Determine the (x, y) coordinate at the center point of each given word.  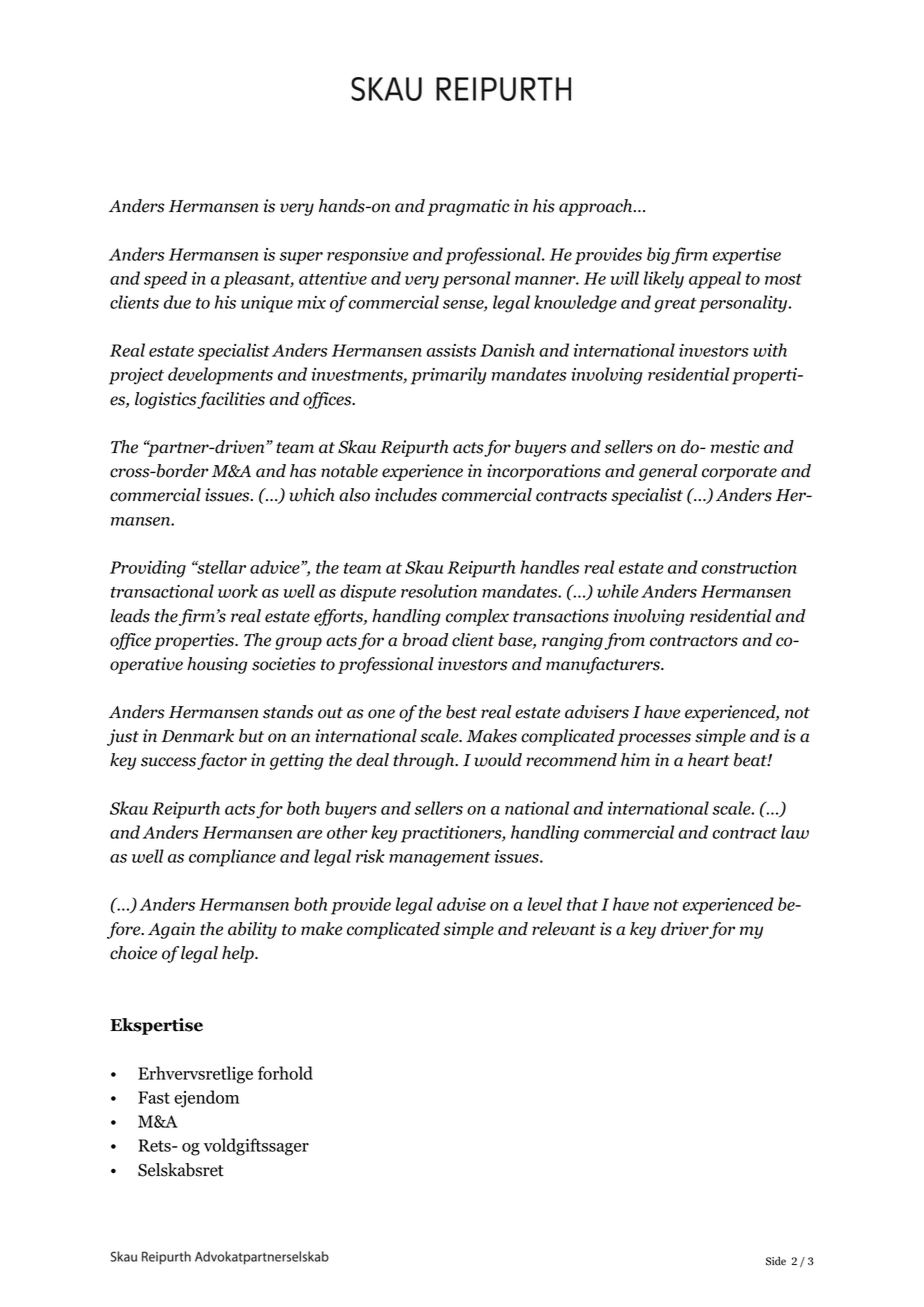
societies (284, 664)
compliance (232, 858)
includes (406, 495)
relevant (564, 929)
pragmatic (468, 207)
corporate (739, 473)
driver (685, 929)
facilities (231, 400)
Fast (154, 1097)
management (440, 859)
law (795, 832)
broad (425, 640)
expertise (747, 256)
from (624, 641)
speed (165, 280)
